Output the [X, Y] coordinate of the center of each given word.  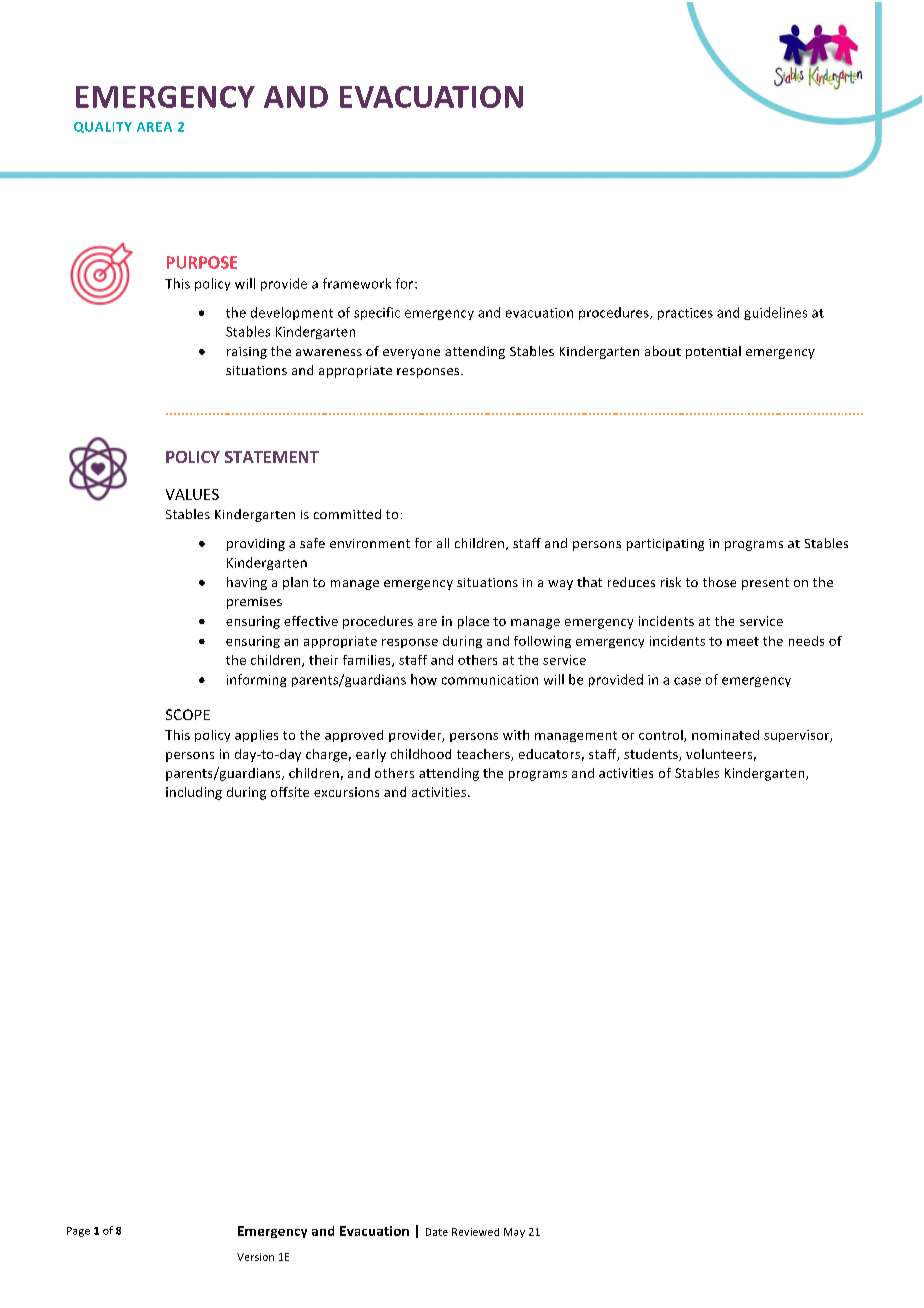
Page [78, 1232]
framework [357, 283]
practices [685, 314]
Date [437, 1232]
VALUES [192, 494]
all [443, 543]
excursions [346, 792]
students [652, 755]
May [514, 1233]
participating [665, 545]
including [194, 793]
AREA [154, 127]
